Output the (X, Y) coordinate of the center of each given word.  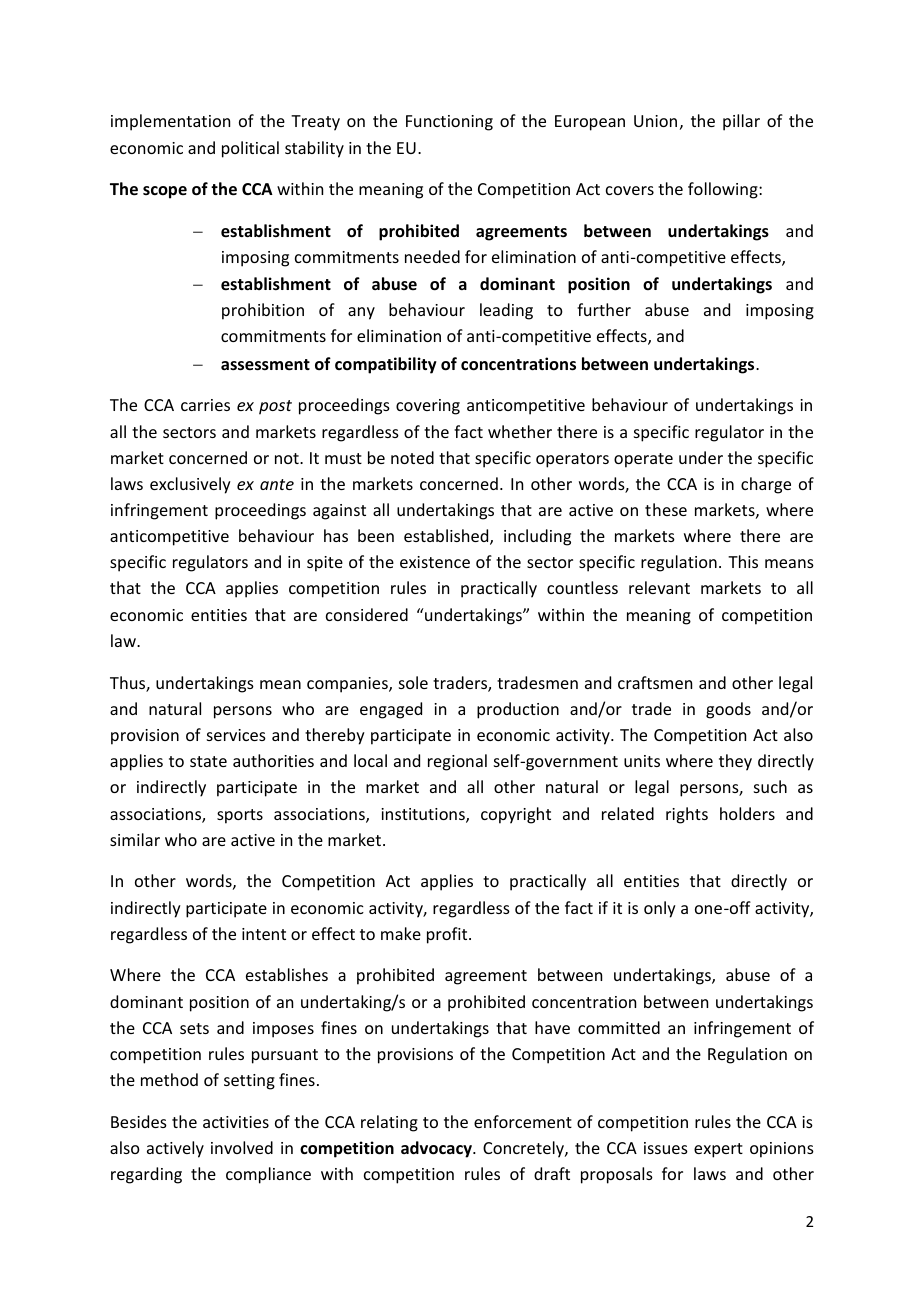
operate (643, 460)
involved (242, 1147)
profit (448, 935)
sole (413, 682)
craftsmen (655, 682)
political (250, 149)
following (724, 190)
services (236, 735)
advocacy (437, 1149)
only (660, 909)
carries (205, 405)
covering (428, 407)
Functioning (449, 123)
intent (264, 934)
